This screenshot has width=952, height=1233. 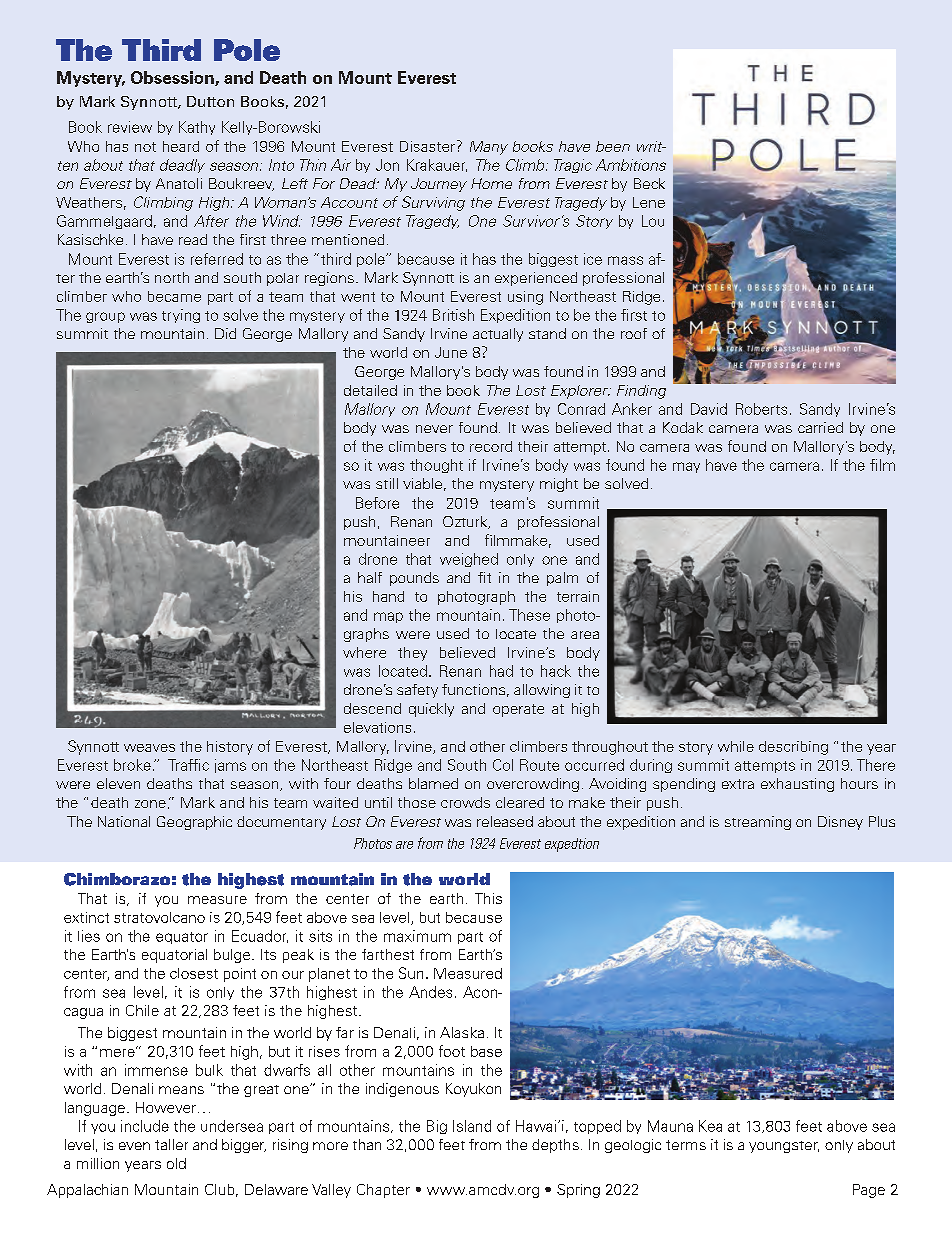 I want to click on youngster, so click(x=784, y=1147).
